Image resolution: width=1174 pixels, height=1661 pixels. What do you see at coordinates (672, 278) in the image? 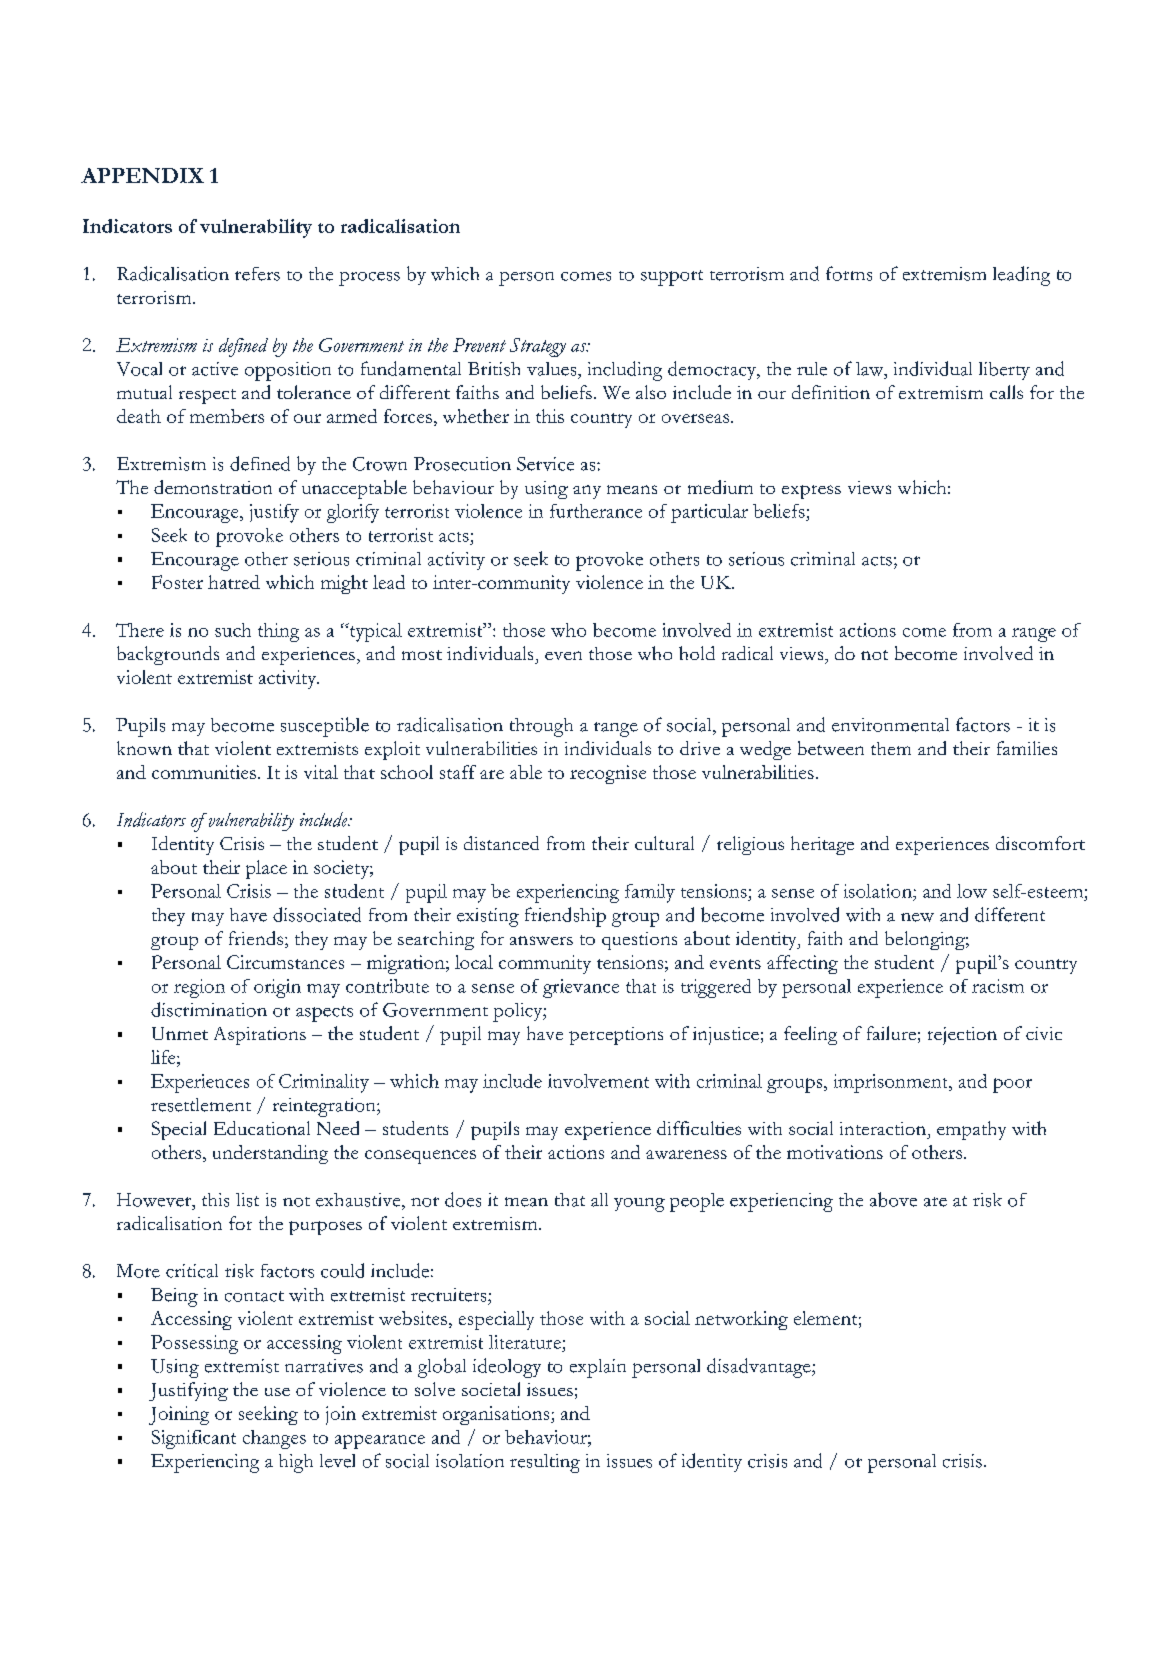
I see `support` at bounding box center [672, 278].
